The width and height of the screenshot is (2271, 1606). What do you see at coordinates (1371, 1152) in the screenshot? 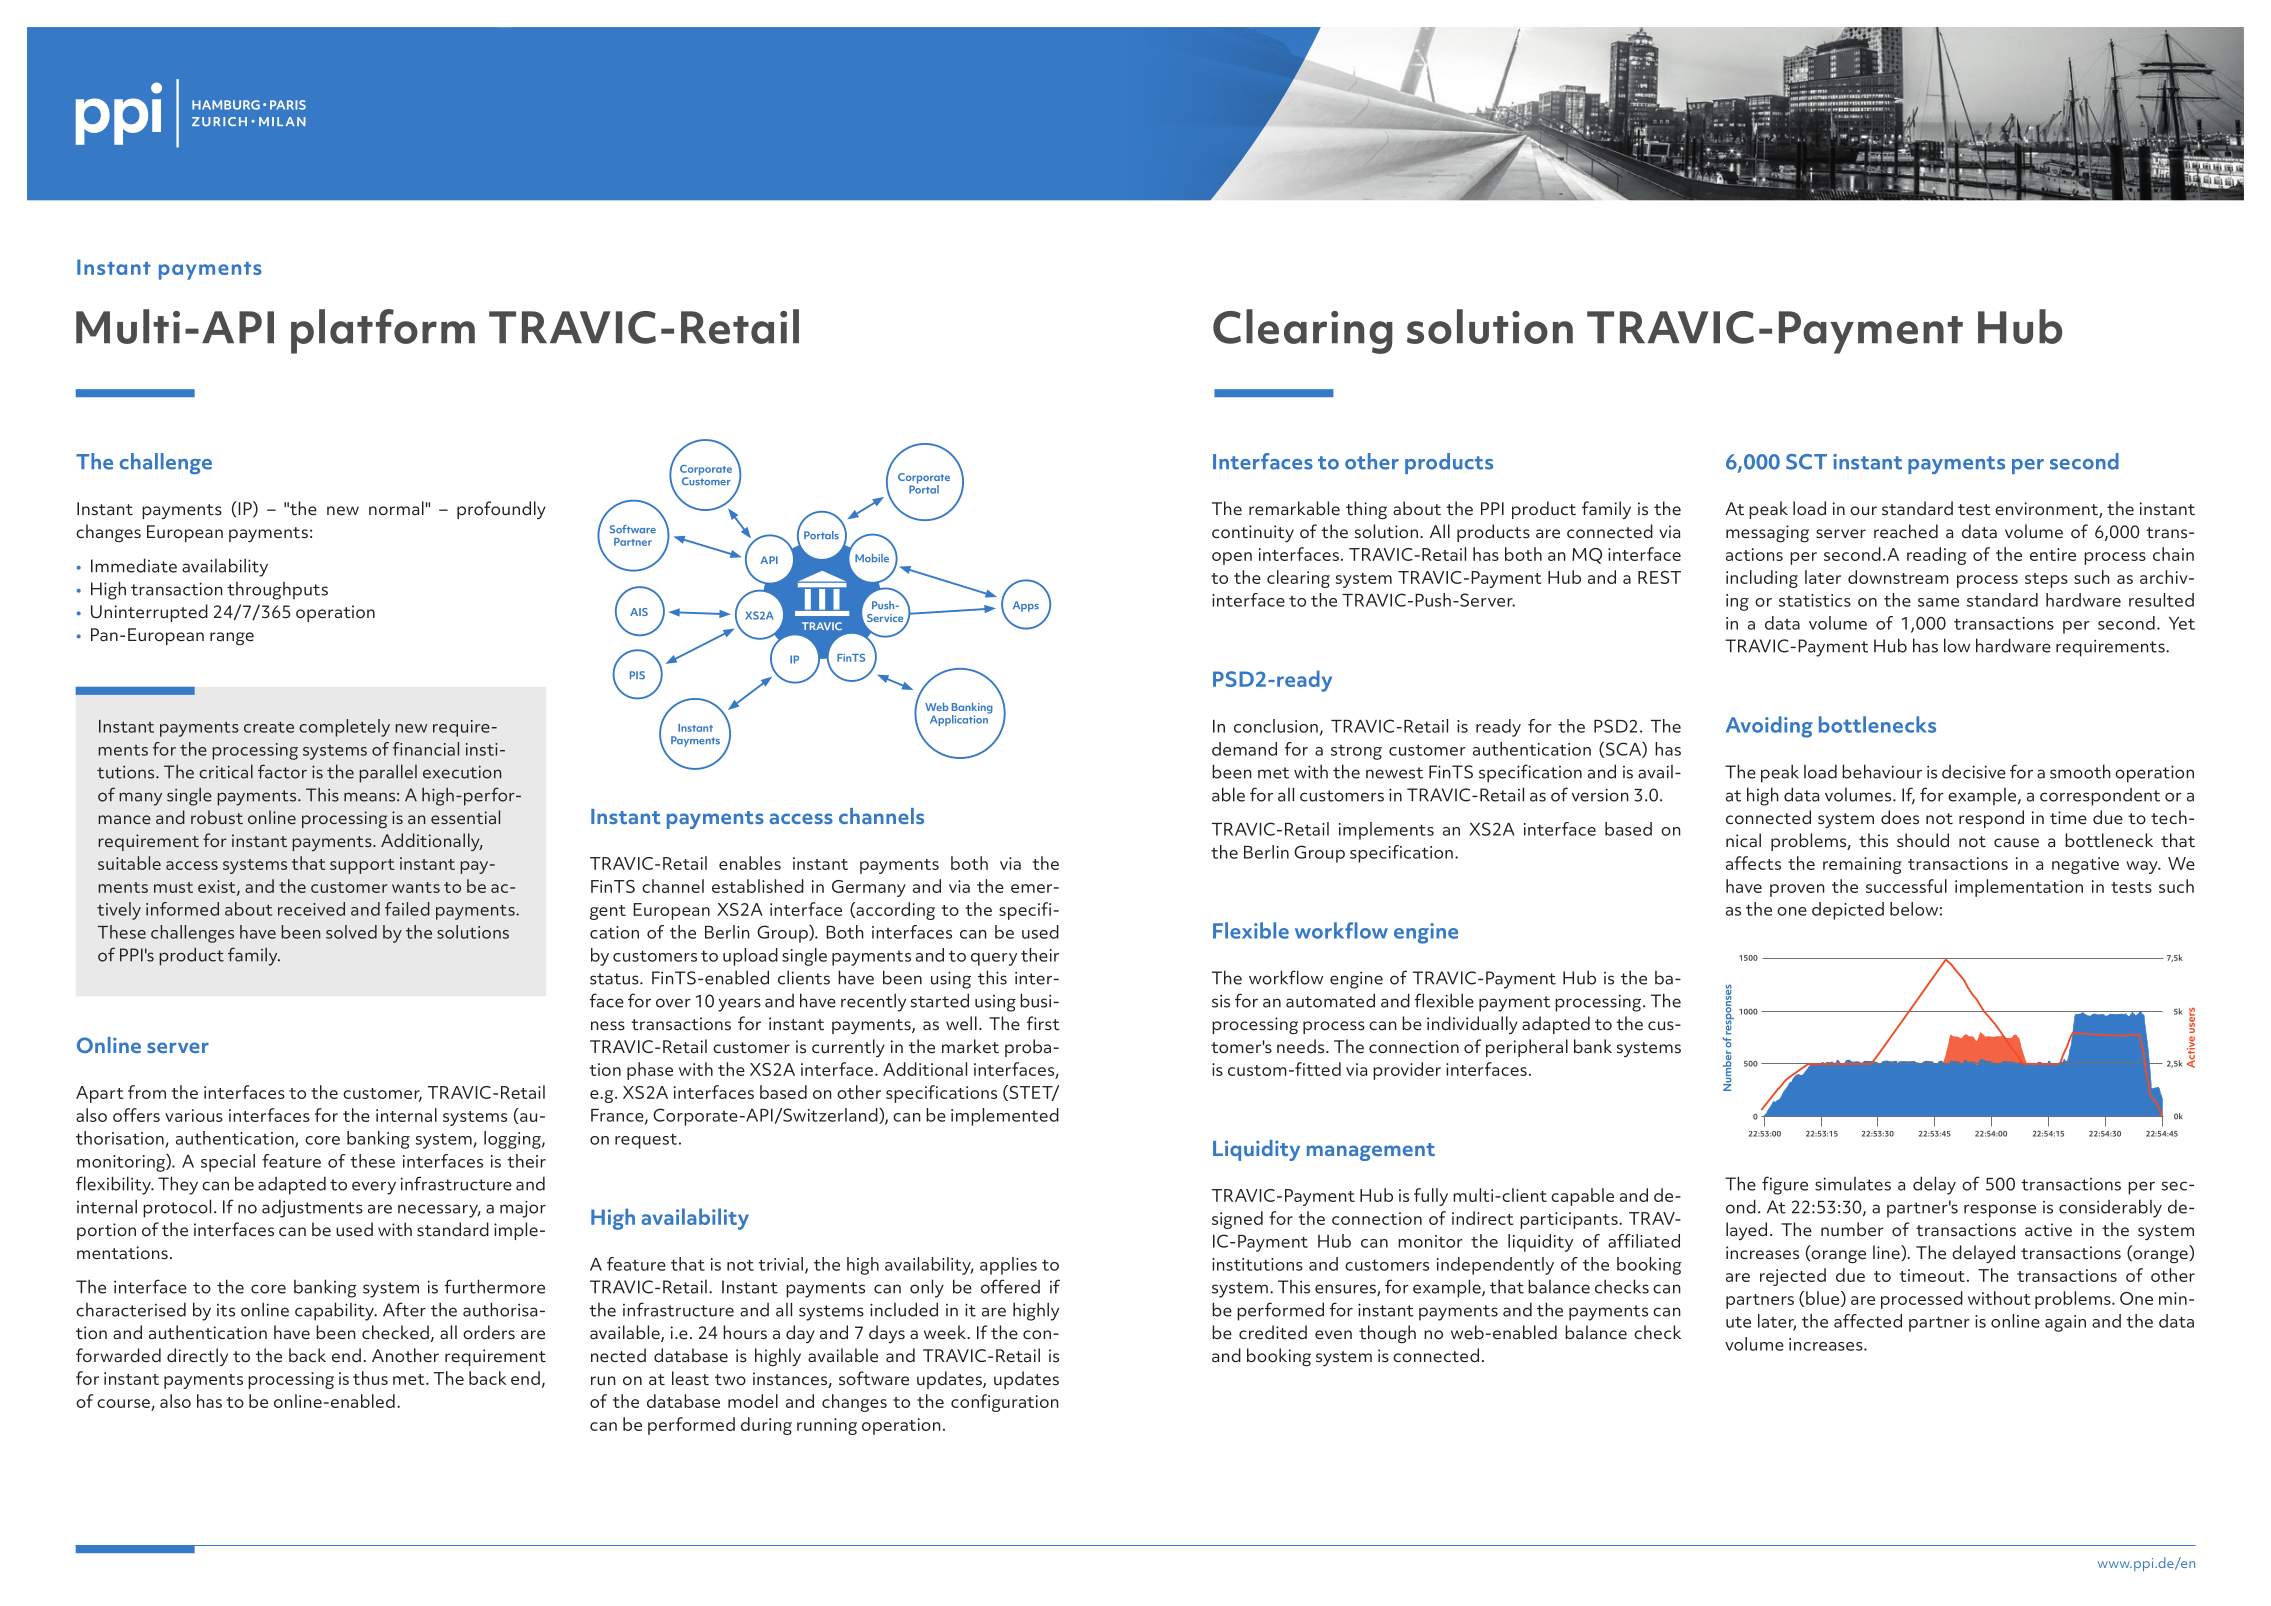
I see `management` at bounding box center [1371, 1152].
